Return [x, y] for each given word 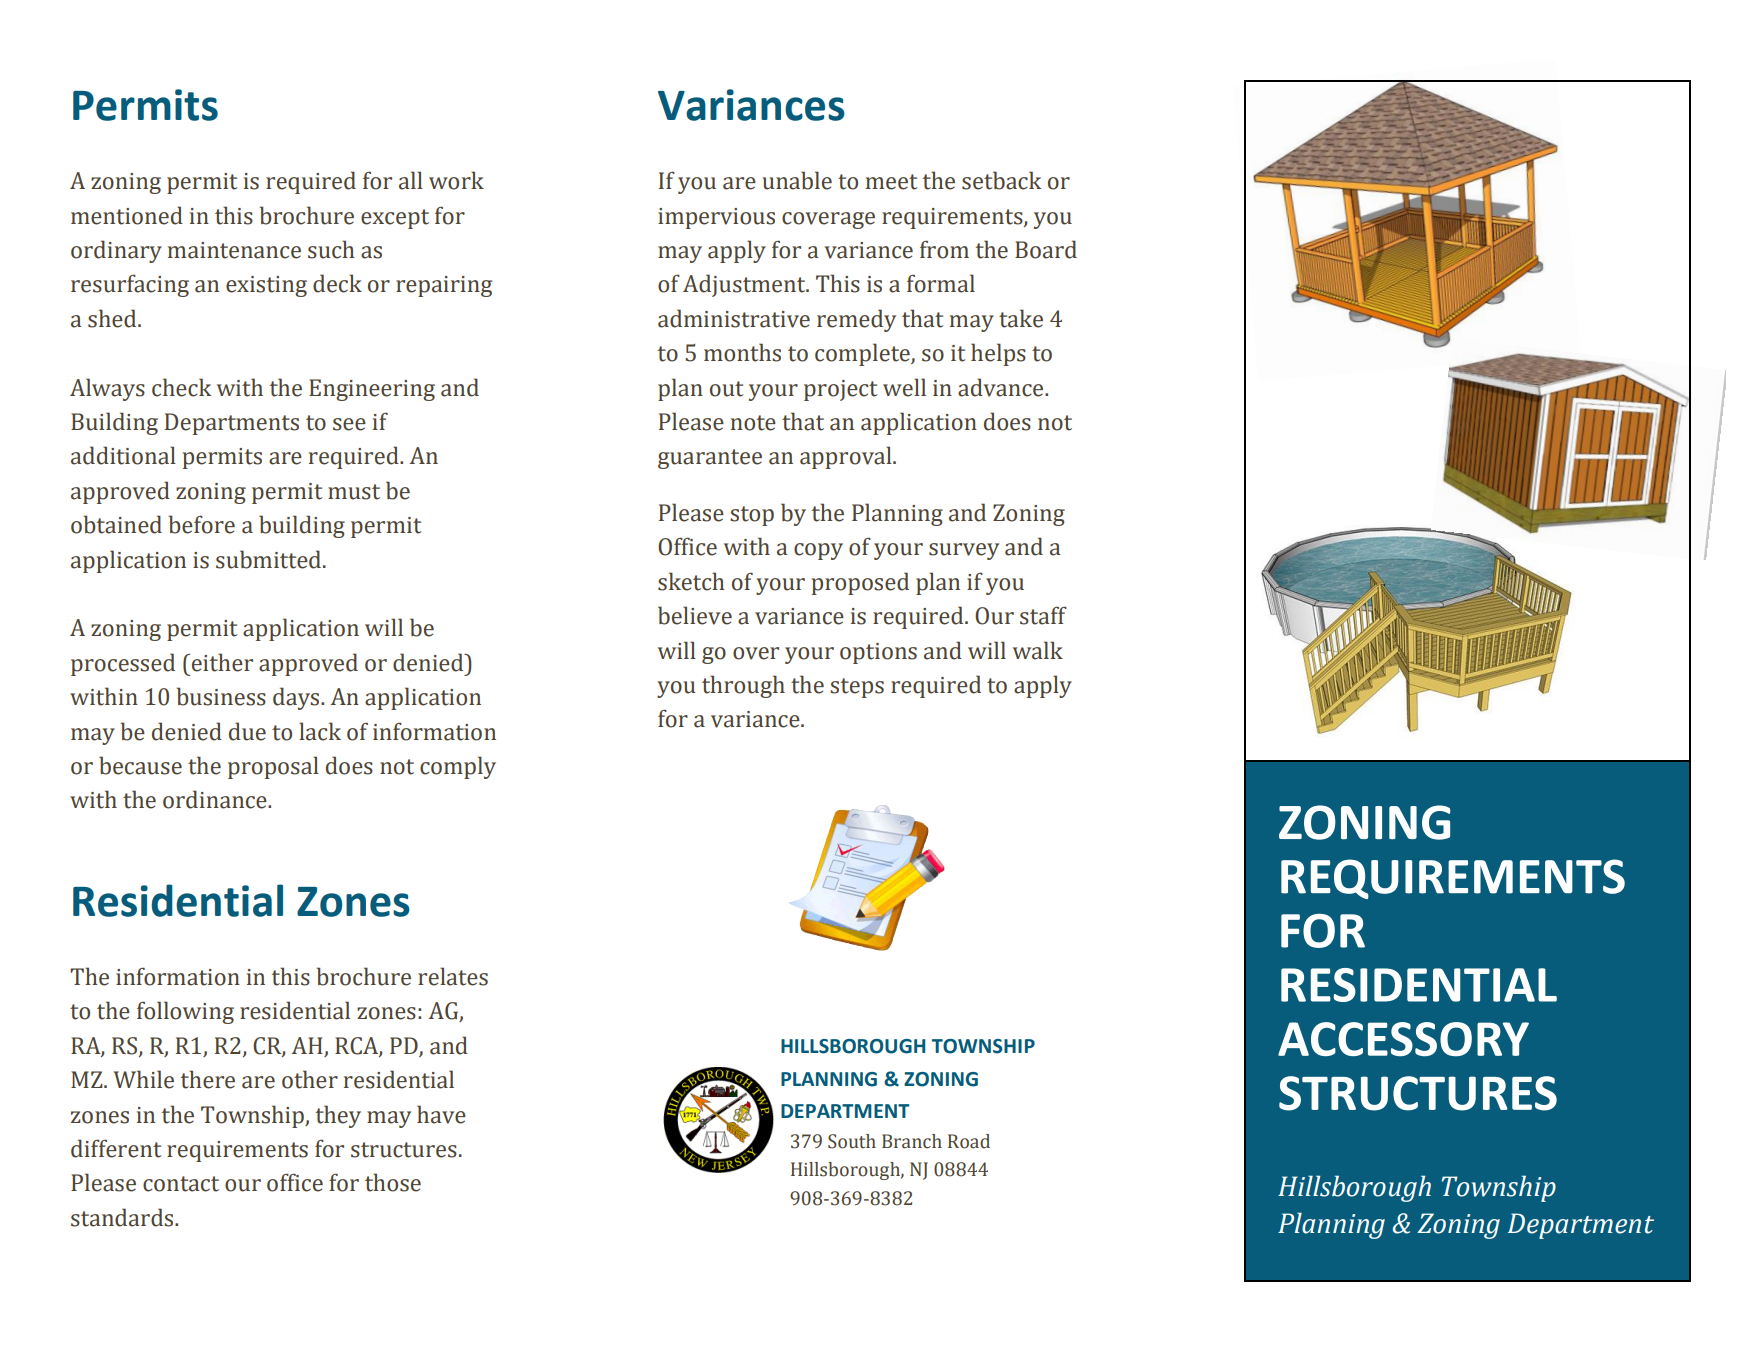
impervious [716, 218]
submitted [268, 559]
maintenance [234, 250]
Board [1046, 249]
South [852, 1141]
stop [752, 516]
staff [1043, 615]
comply [458, 767]
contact [181, 1184]
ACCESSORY [1403, 1039]
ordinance [216, 799]
